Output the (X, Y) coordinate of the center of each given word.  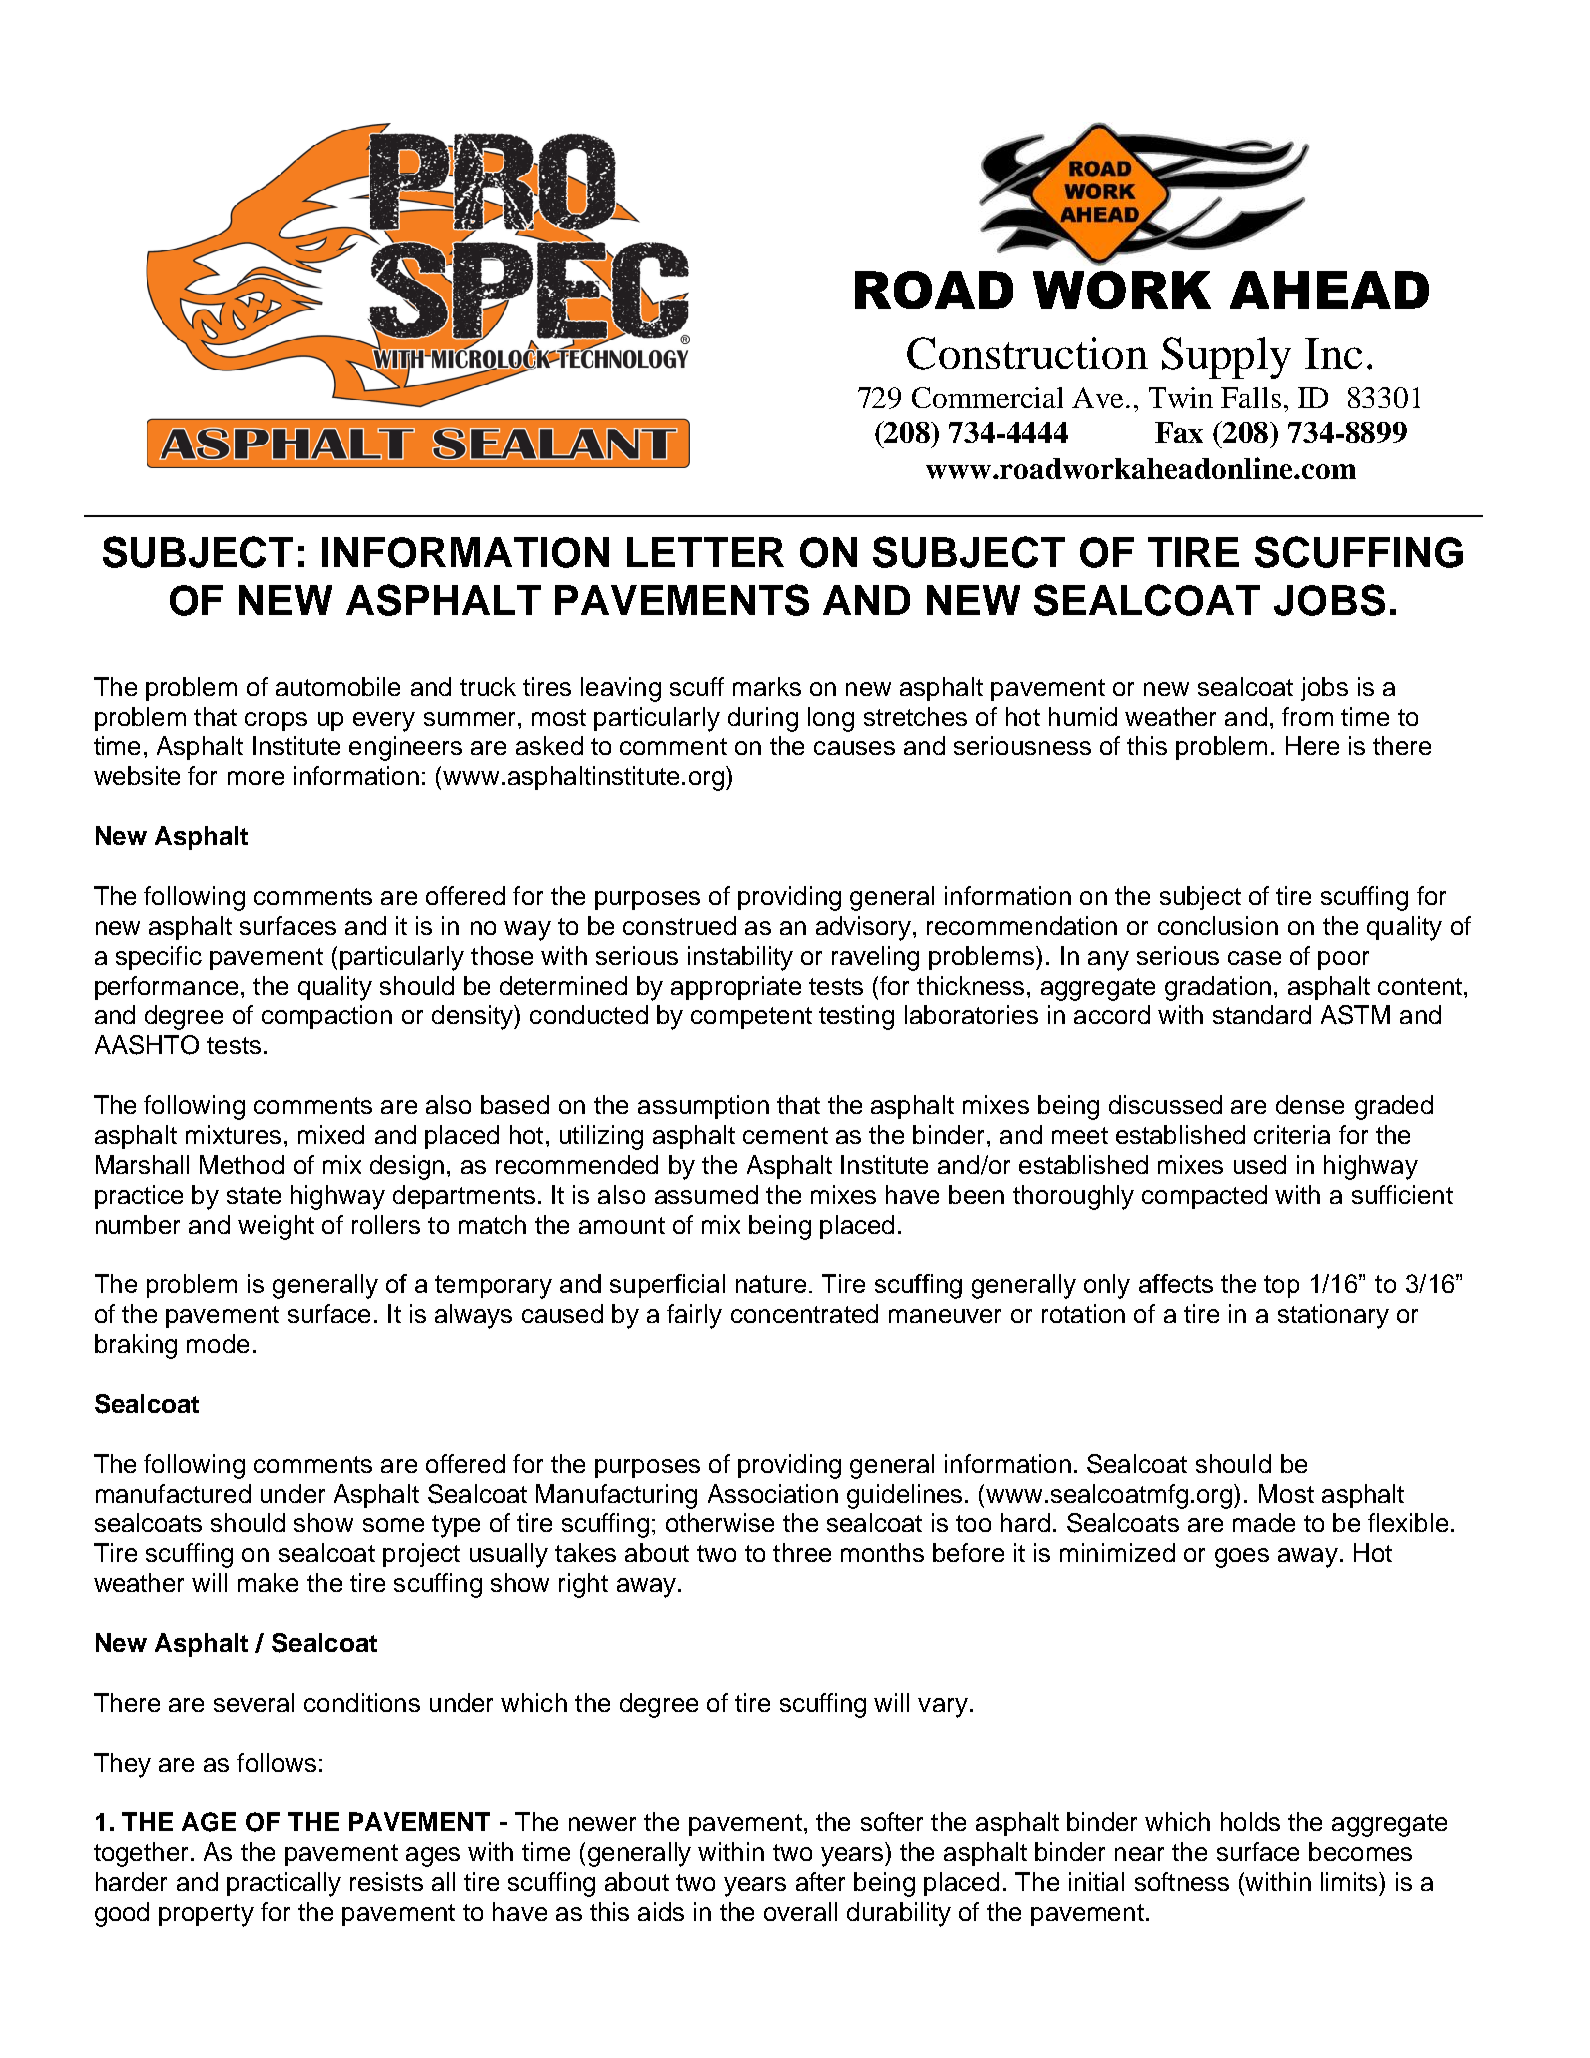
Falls (1251, 397)
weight (276, 1227)
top (1281, 1286)
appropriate (736, 988)
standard (1262, 1014)
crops (276, 721)
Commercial (987, 397)
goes (1242, 1558)
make (268, 1582)
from (1307, 716)
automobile (338, 686)
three (802, 1552)
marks (767, 686)
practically (284, 1884)
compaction (327, 1017)
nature (771, 1284)
